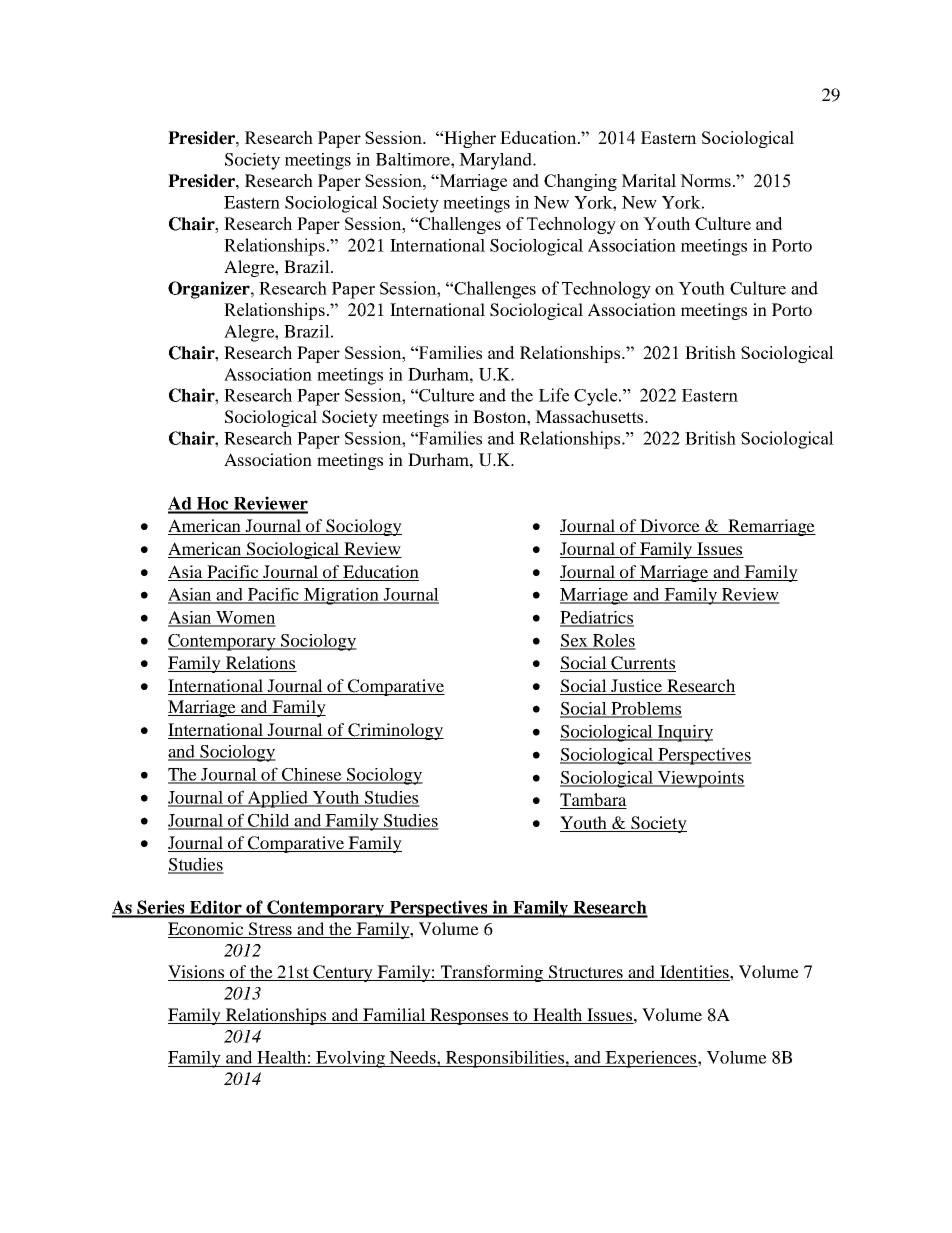 The image size is (952, 1233). What do you see at coordinates (245, 618) in the page?
I see `Women` at bounding box center [245, 618].
